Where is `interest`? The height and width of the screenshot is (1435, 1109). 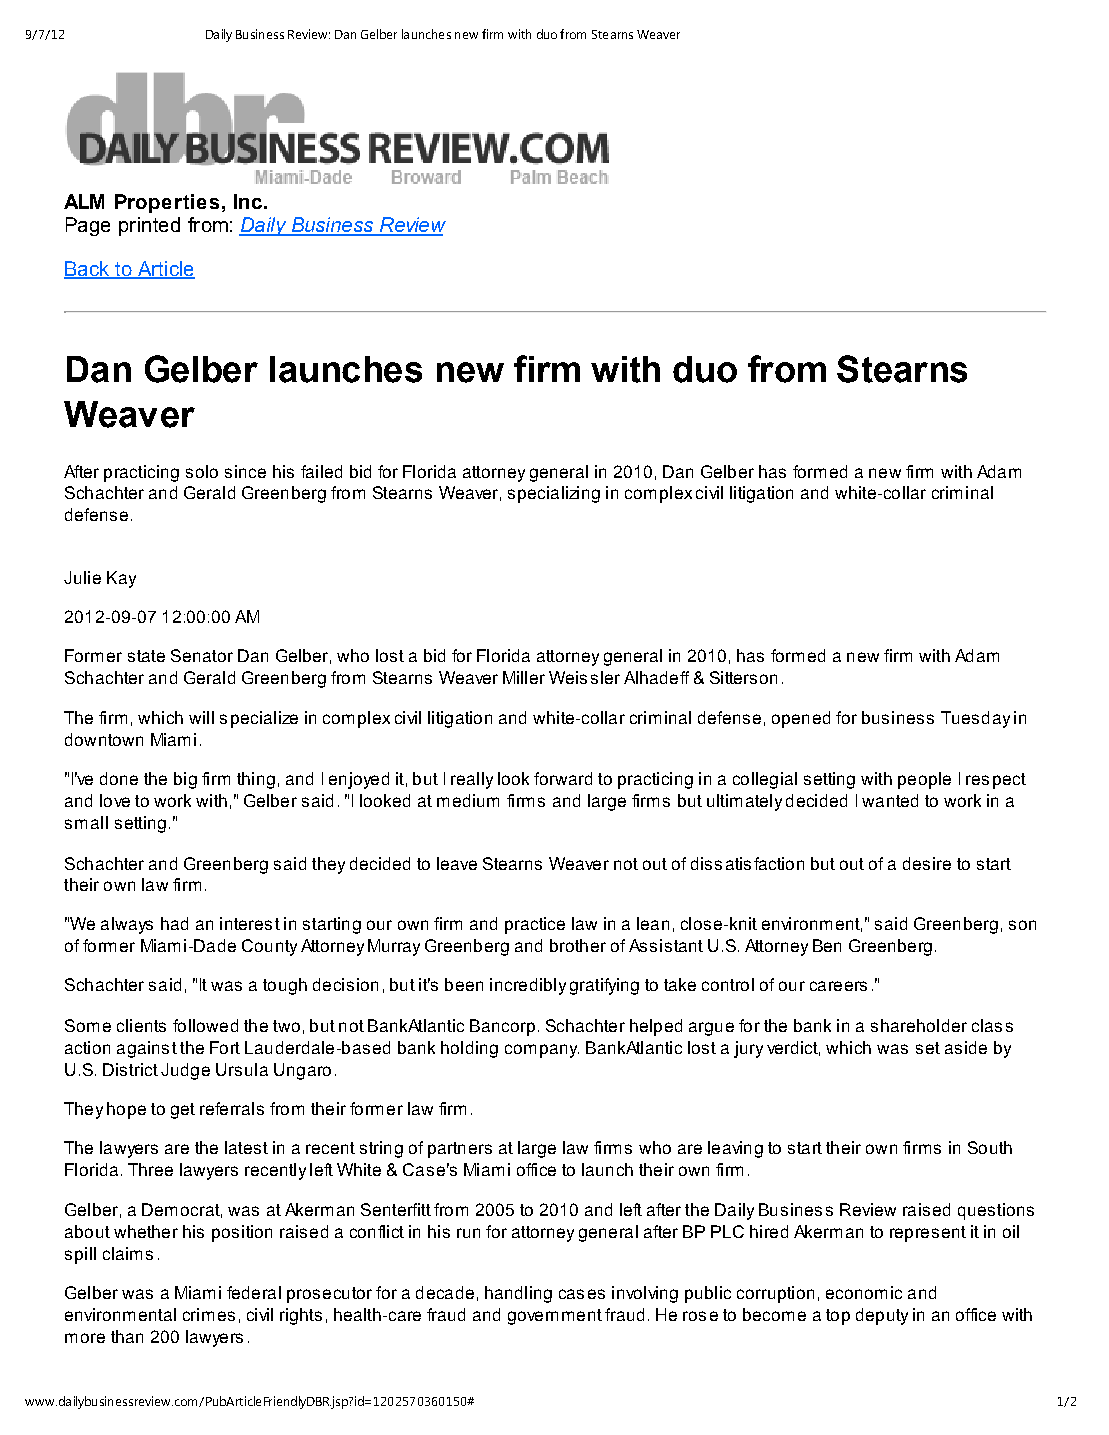 interest is located at coordinates (250, 923).
